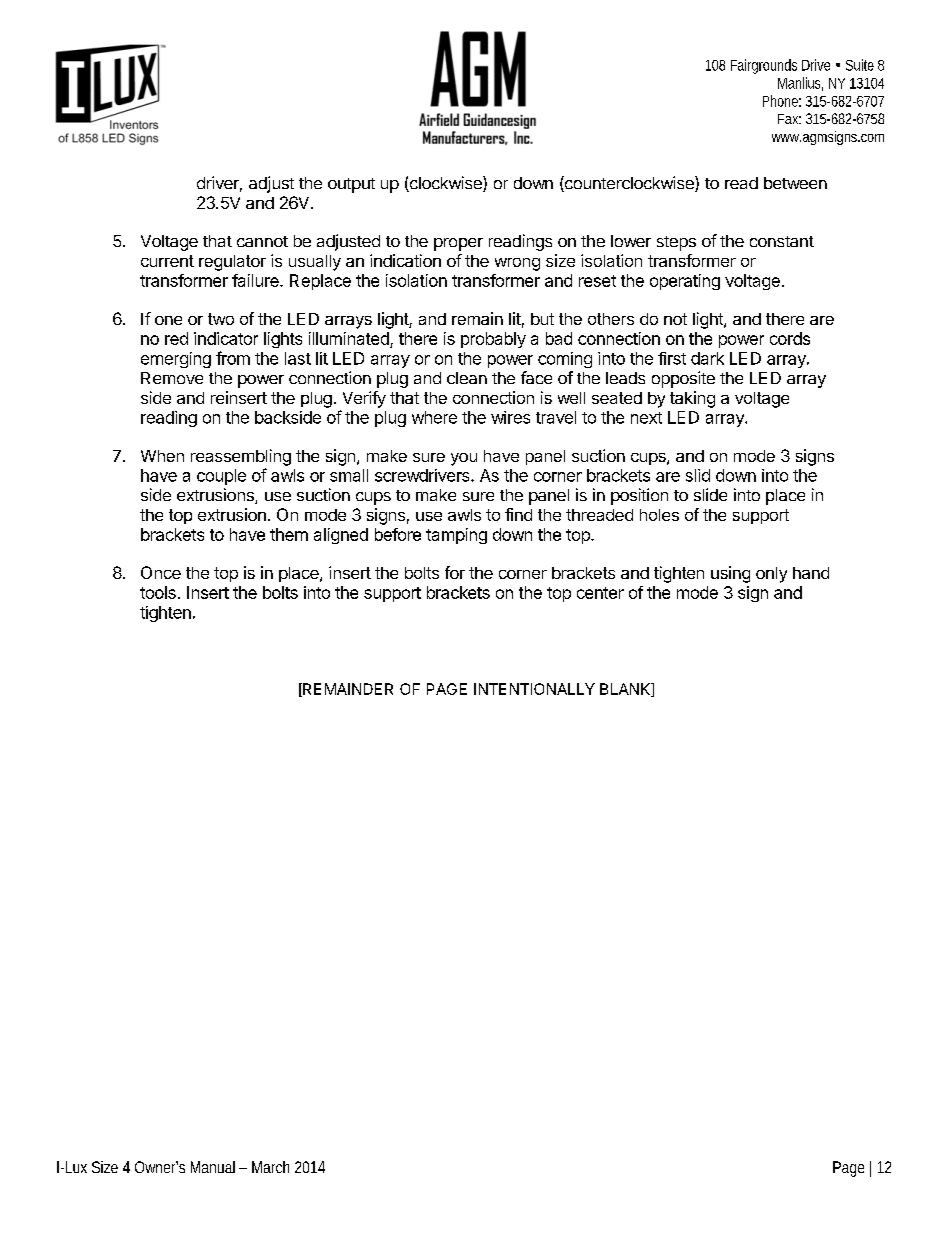 This document has width=952, height=1233. I want to click on center, so click(600, 593).
